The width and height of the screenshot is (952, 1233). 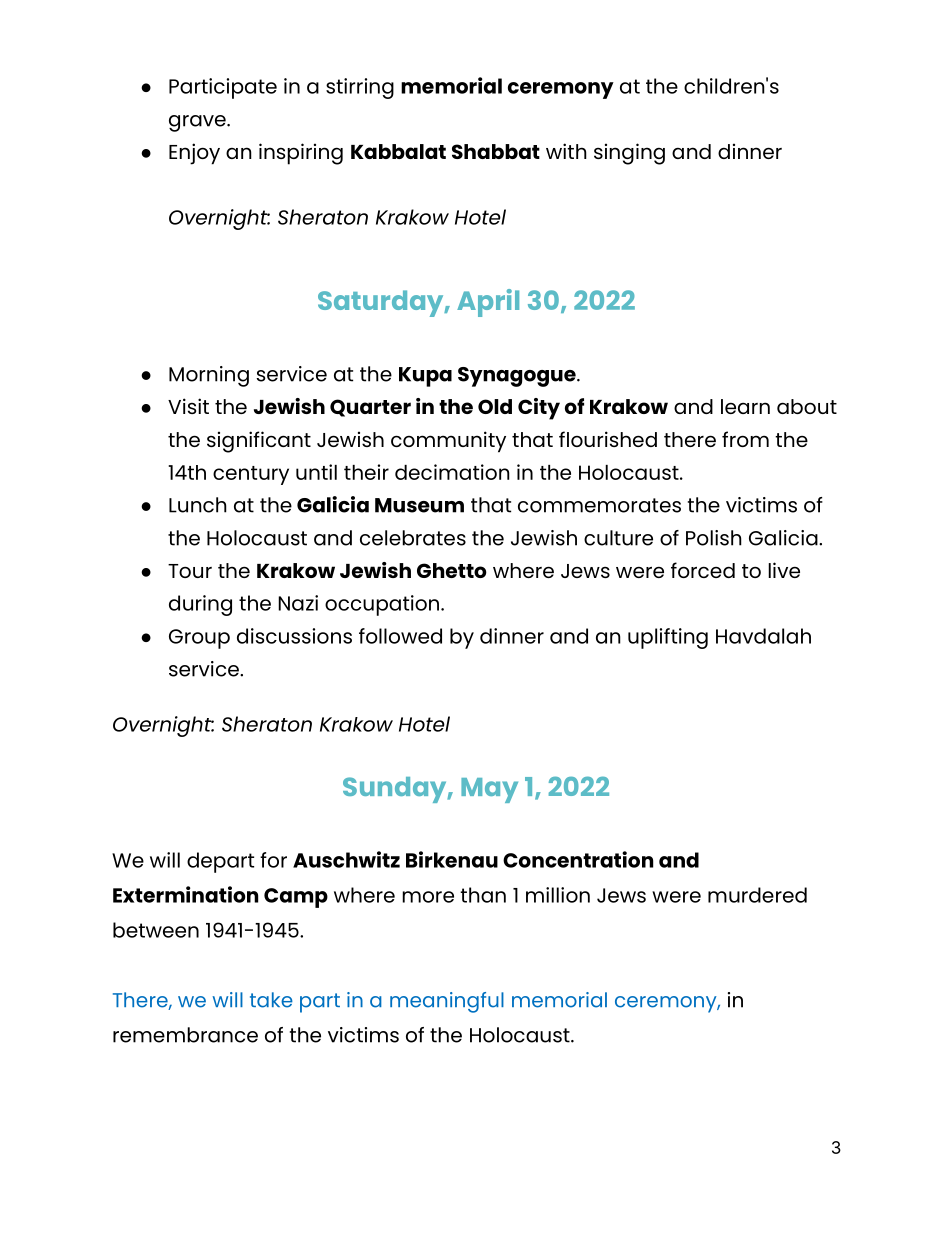 What do you see at coordinates (745, 406) in the screenshot?
I see `learn` at bounding box center [745, 406].
